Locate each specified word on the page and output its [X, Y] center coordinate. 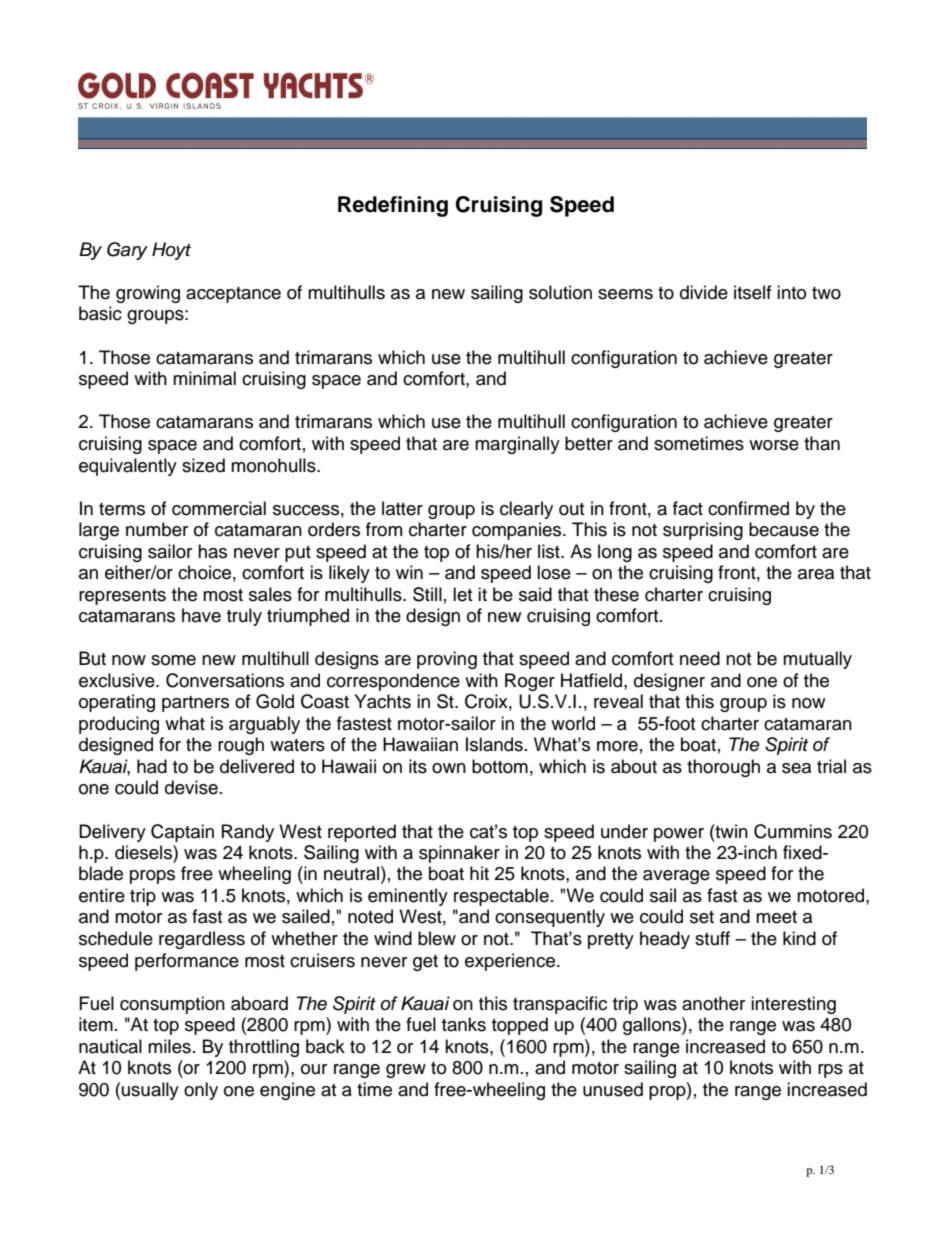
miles [169, 1046]
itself [753, 292]
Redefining [393, 206]
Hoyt [171, 251]
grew [406, 1071]
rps [830, 1071]
